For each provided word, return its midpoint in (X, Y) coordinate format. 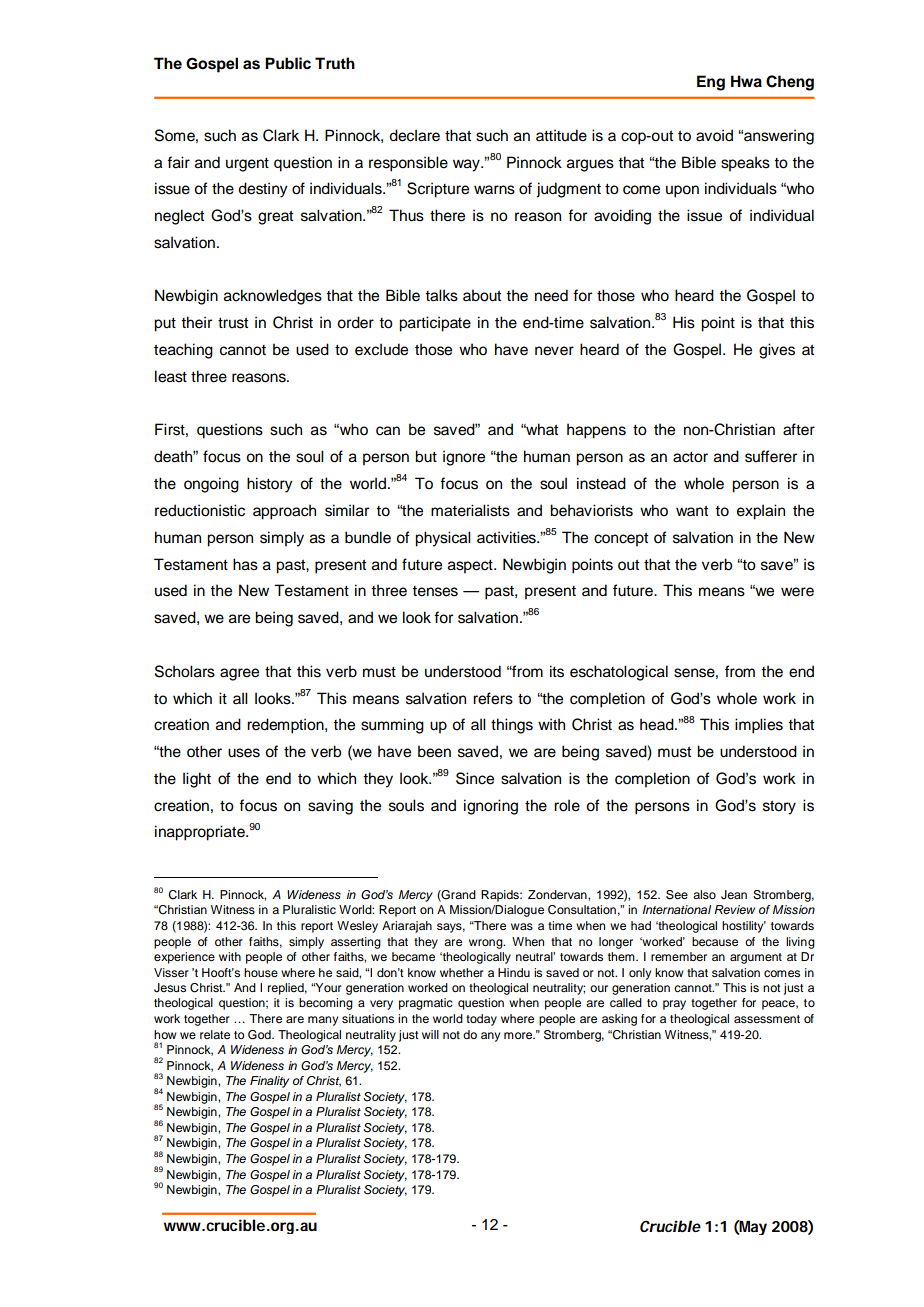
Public (288, 63)
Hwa (746, 81)
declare (414, 135)
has (245, 564)
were (797, 592)
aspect (471, 567)
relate (215, 1034)
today (481, 1020)
